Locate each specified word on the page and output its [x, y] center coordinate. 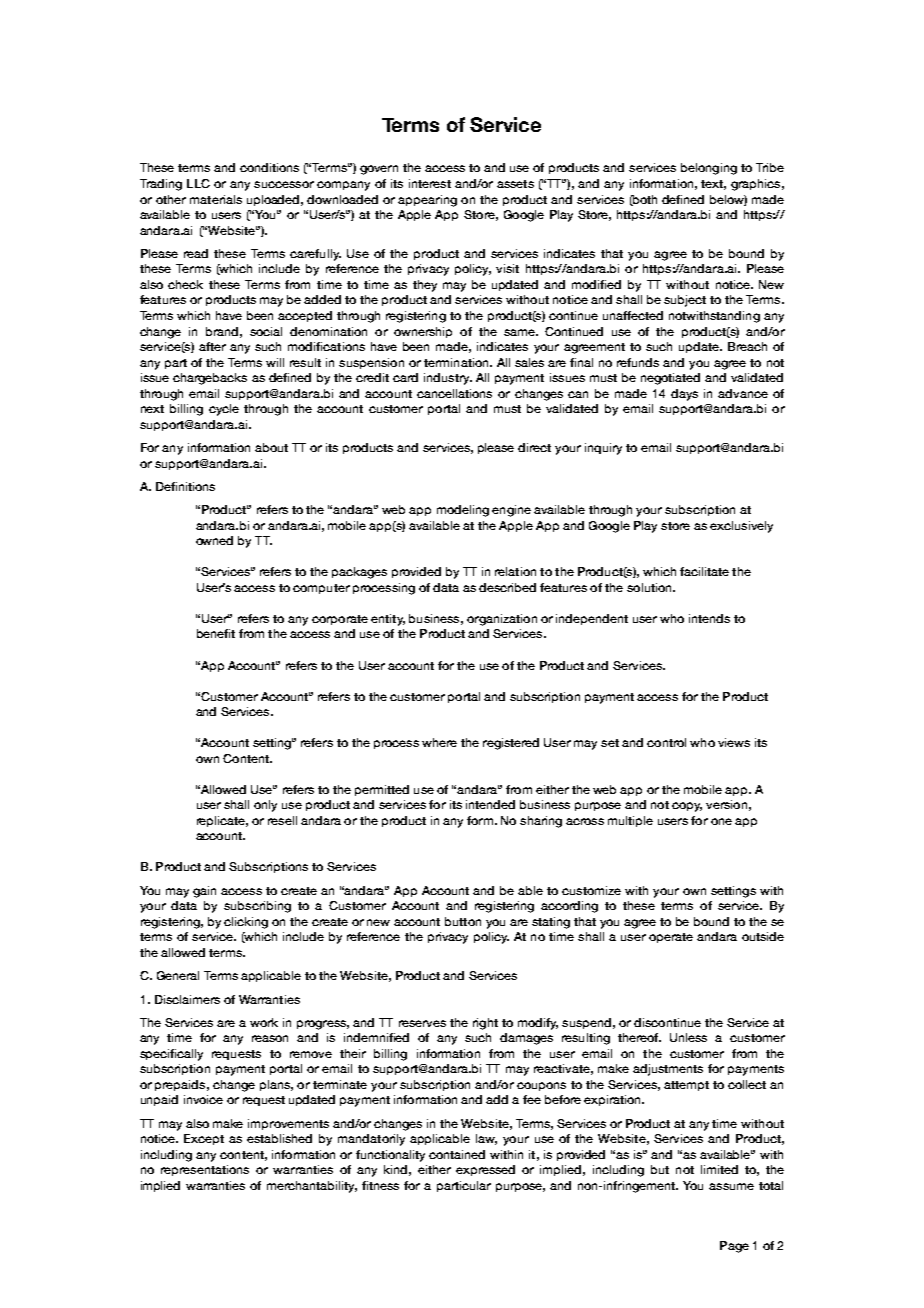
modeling [463, 511]
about [271, 447]
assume [731, 1186]
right [485, 1024]
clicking [246, 923]
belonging [709, 169]
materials [216, 199]
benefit [216, 633]
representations [205, 1170]
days [684, 395]
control [666, 742]
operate [671, 938]
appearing [427, 201]
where [439, 742]
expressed [485, 1170]
